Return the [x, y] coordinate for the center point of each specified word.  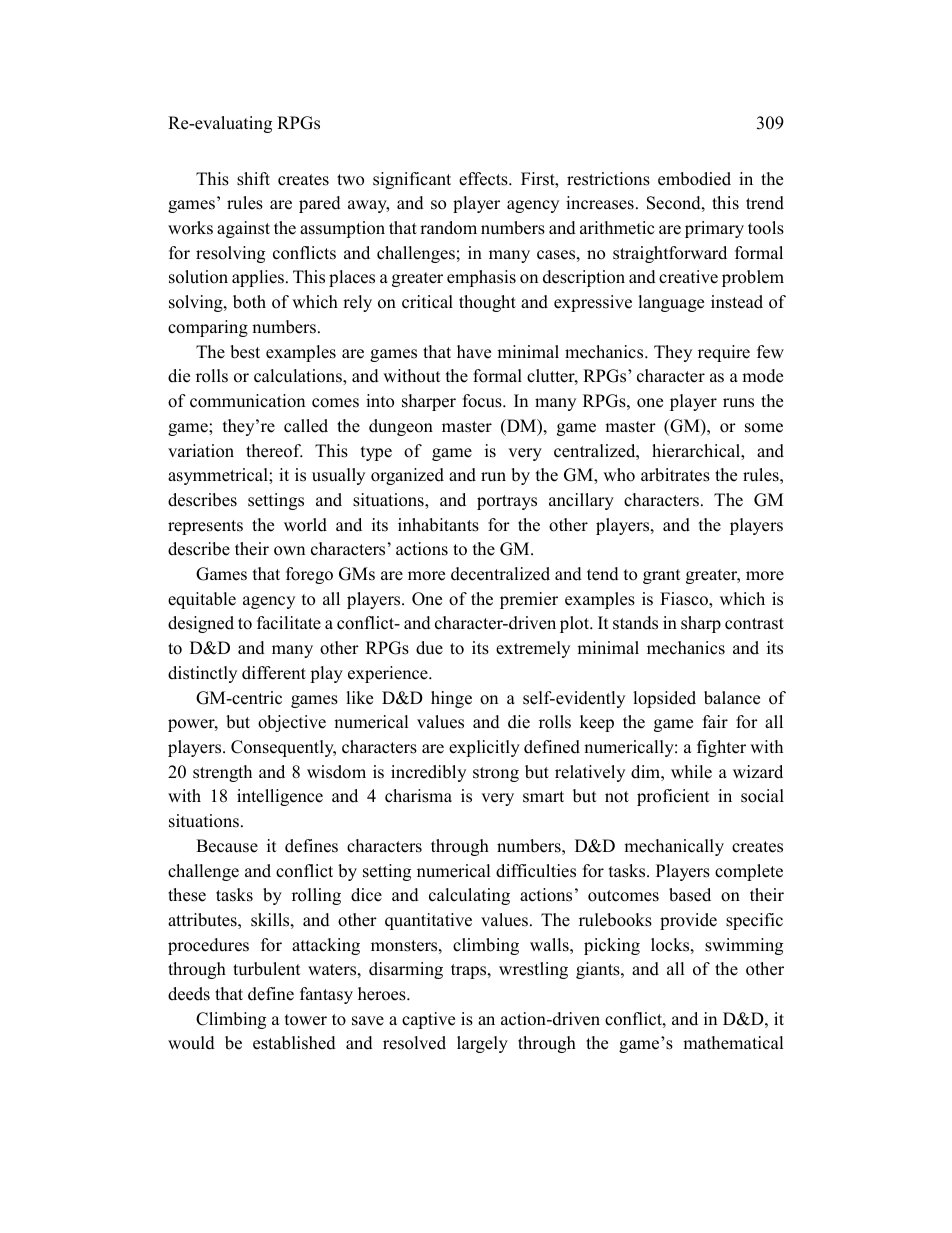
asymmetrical [219, 476]
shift [253, 179]
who [619, 475]
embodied [694, 179]
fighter [721, 748]
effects [484, 179]
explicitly [484, 748]
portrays [507, 502]
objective [292, 723]
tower [306, 1020]
